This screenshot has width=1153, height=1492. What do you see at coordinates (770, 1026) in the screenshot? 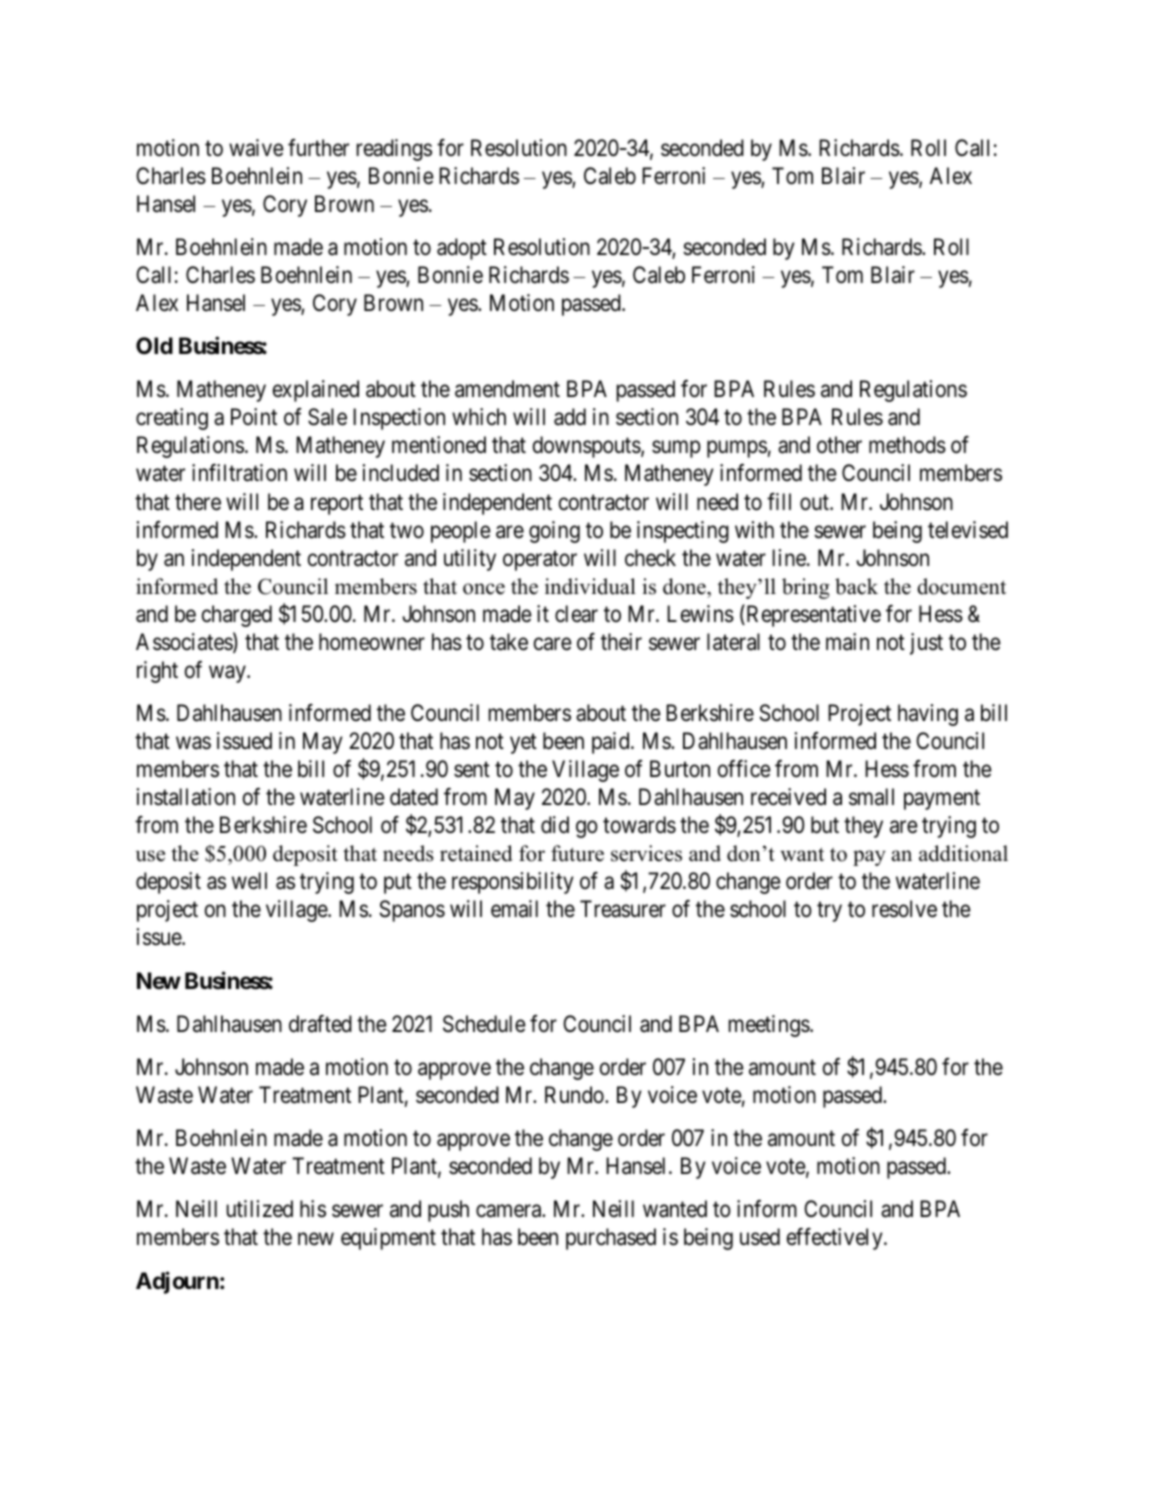
I see `meetings` at bounding box center [770, 1026].
